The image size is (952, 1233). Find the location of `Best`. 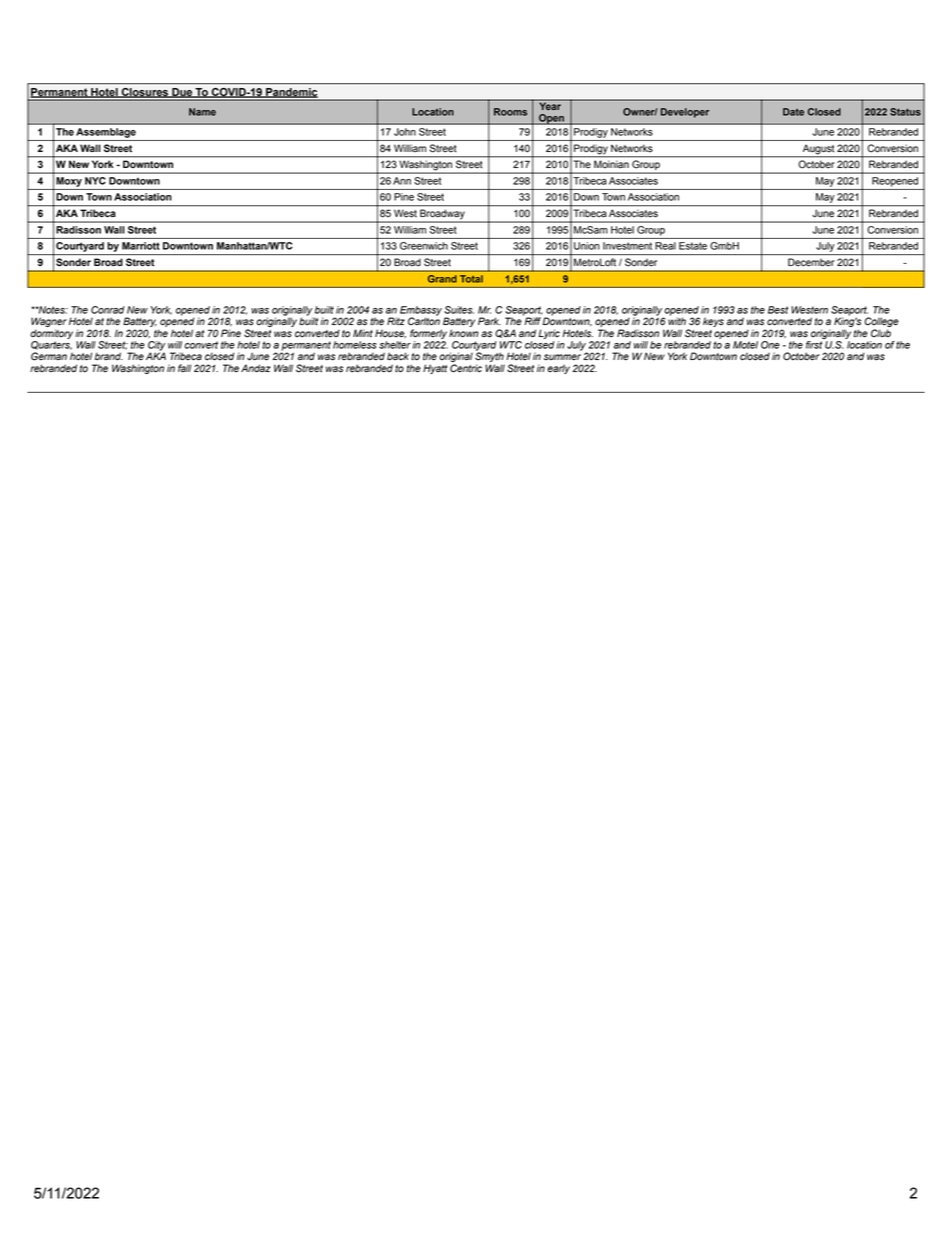

Best is located at coordinates (778, 310).
